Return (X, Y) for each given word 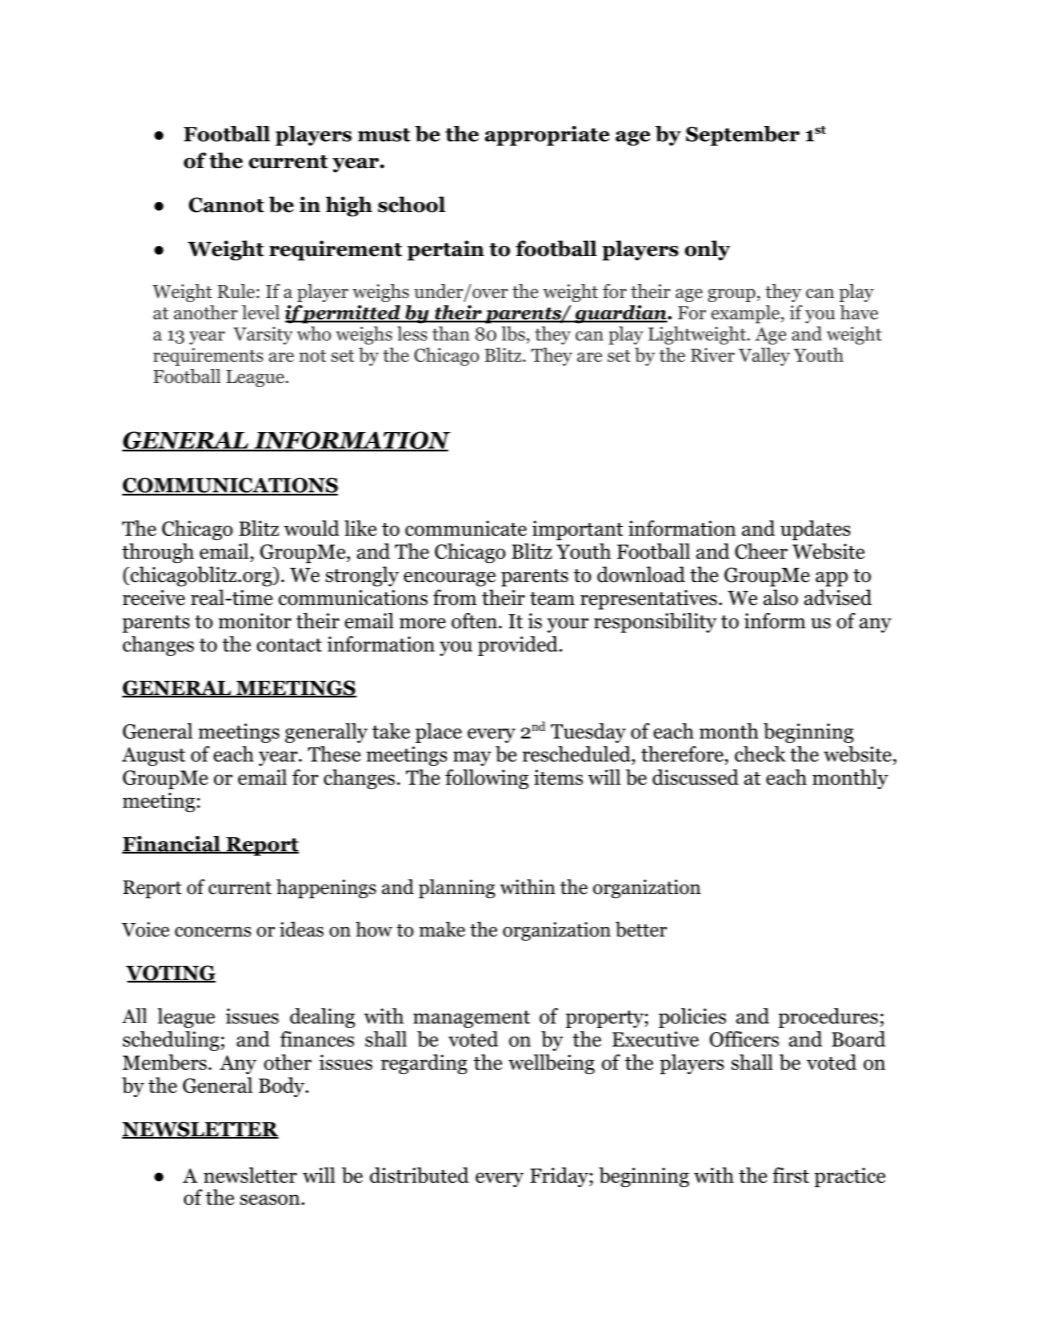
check (760, 754)
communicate (466, 528)
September (743, 136)
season (271, 1199)
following (487, 779)
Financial (172, 845)
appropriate (547, 136)
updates (815, 530)
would (311, 528)
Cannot (226, 205)
